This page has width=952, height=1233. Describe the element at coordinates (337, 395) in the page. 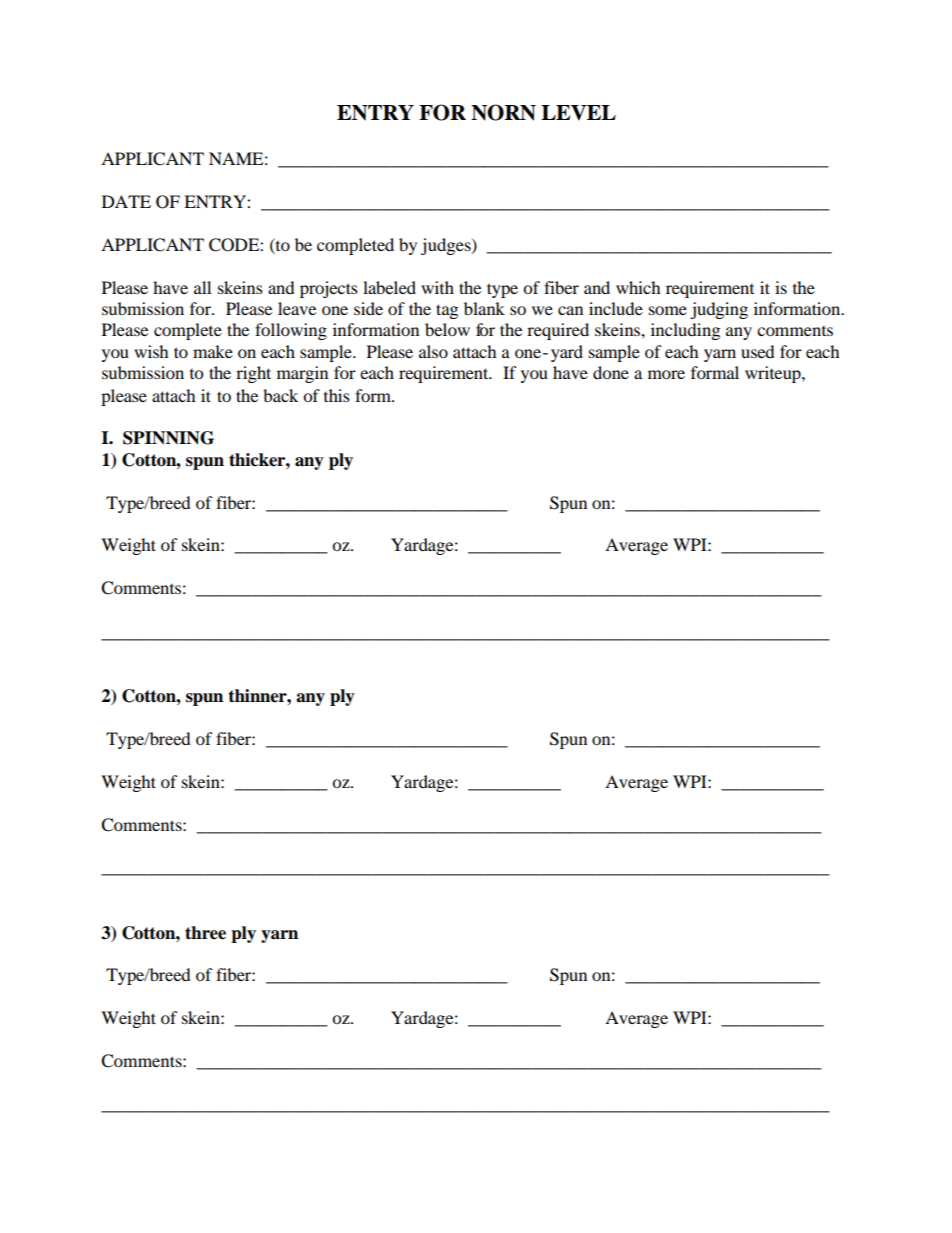

I see `this` at that location.
